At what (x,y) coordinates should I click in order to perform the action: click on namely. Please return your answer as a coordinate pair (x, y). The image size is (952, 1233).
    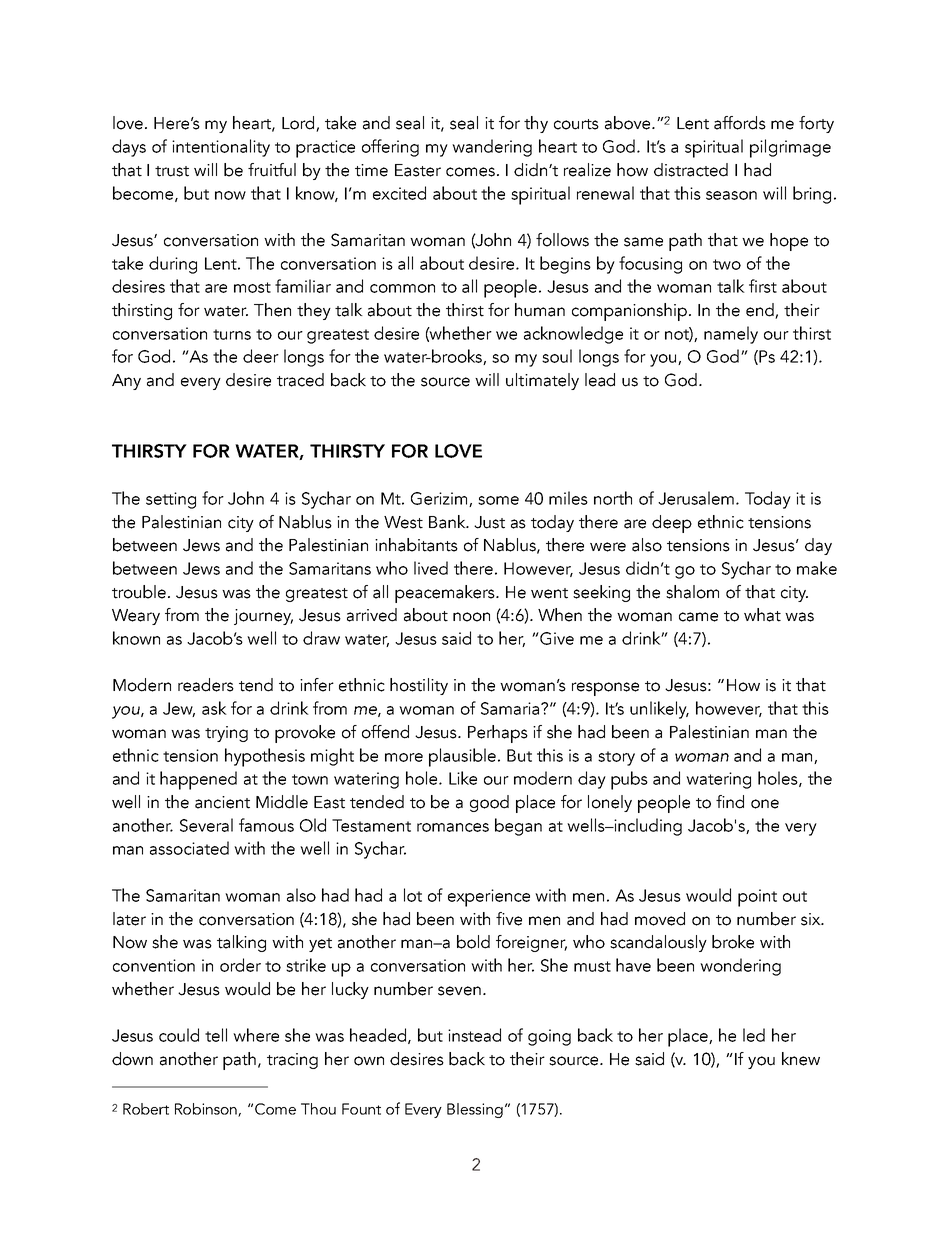
    Looking at the image, I should click on (731, 335).
